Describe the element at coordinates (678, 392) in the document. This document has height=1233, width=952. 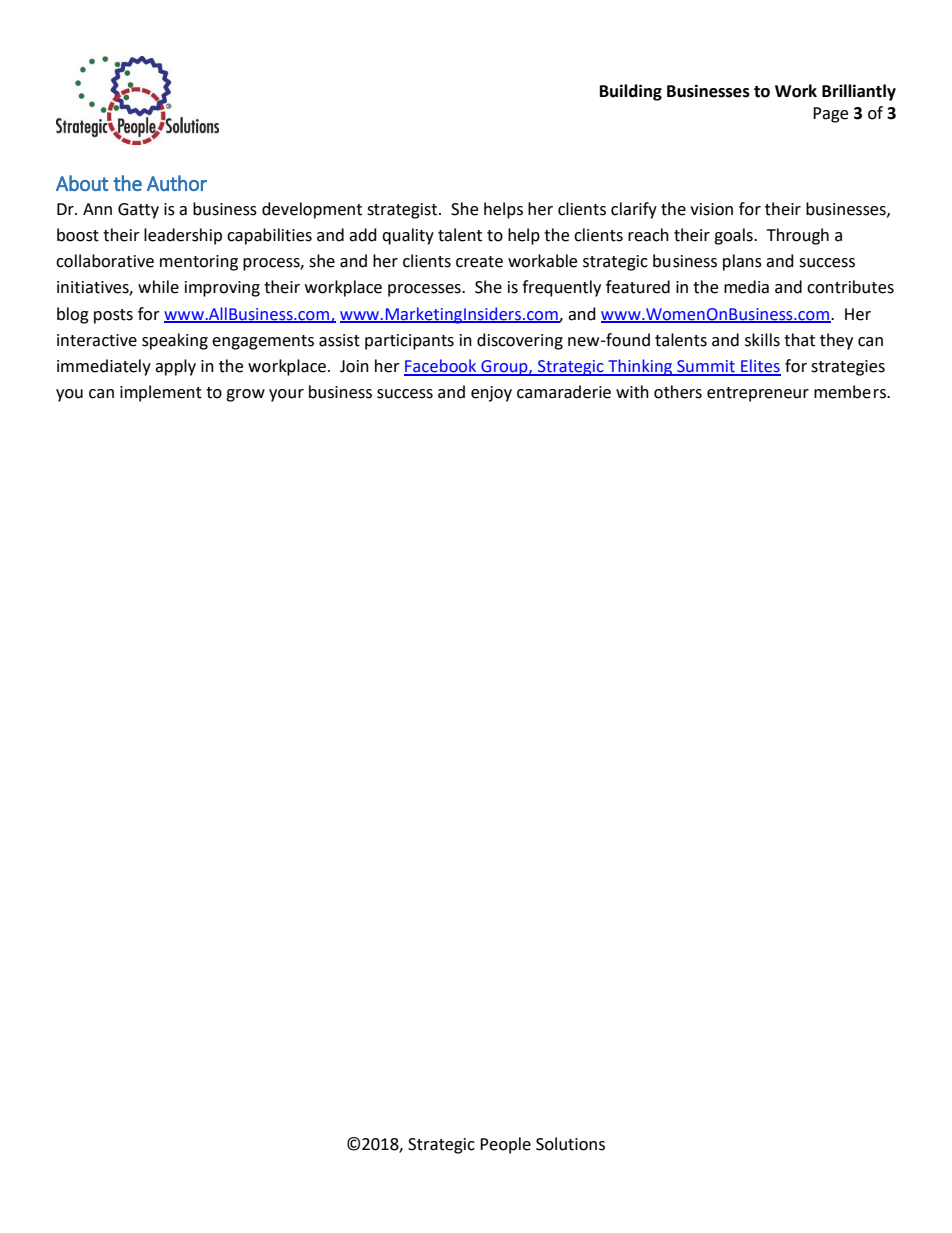
I see `others` at that location.
